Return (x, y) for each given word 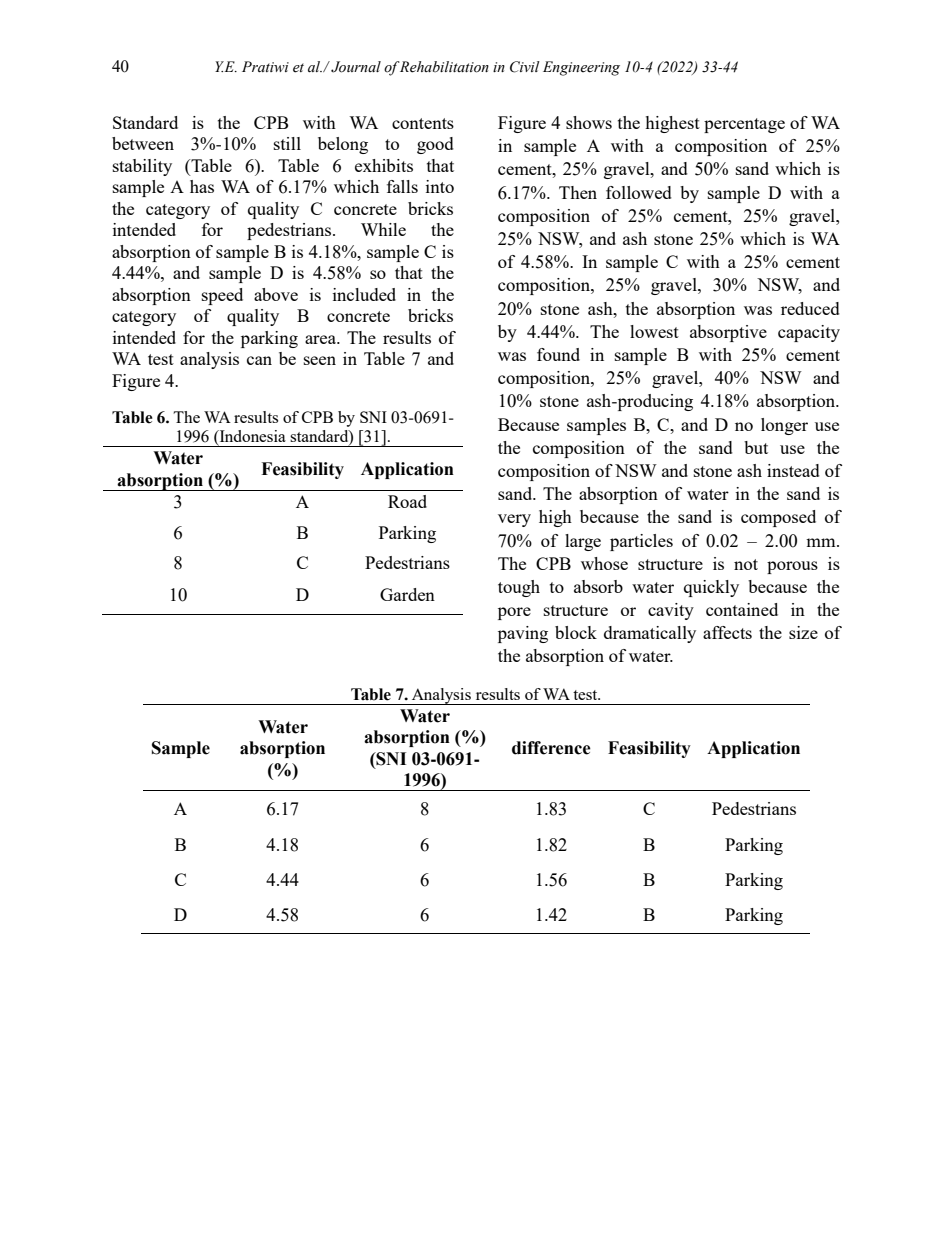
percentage (744, 125)
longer (784, 426)
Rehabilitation (444, 67)
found (558, 354)
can (259, 360)
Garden (407, 594)
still (287, 143)
